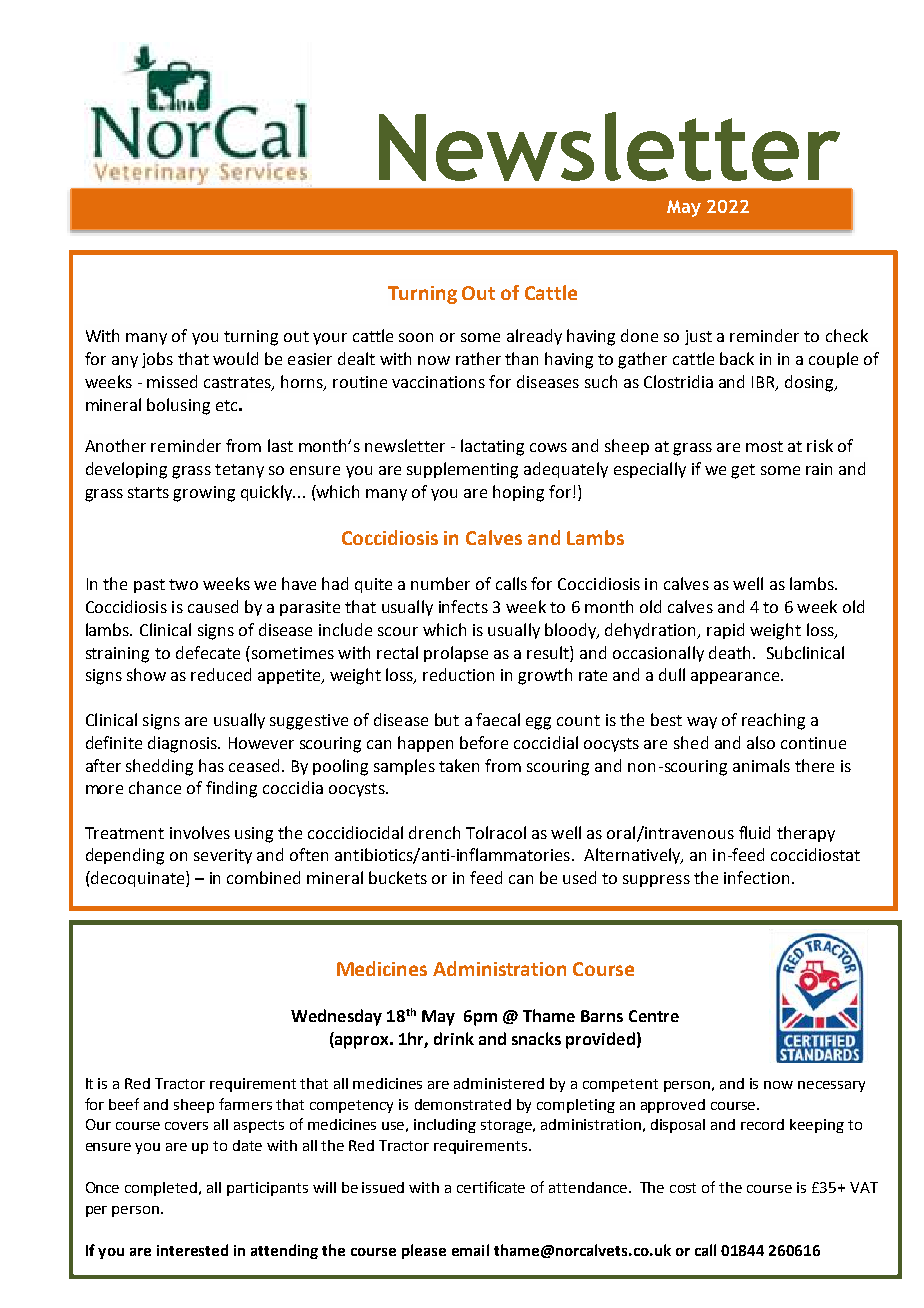  Describe the element at coordinates (263, 877) in the screenshot. I see `combined` at that location.
